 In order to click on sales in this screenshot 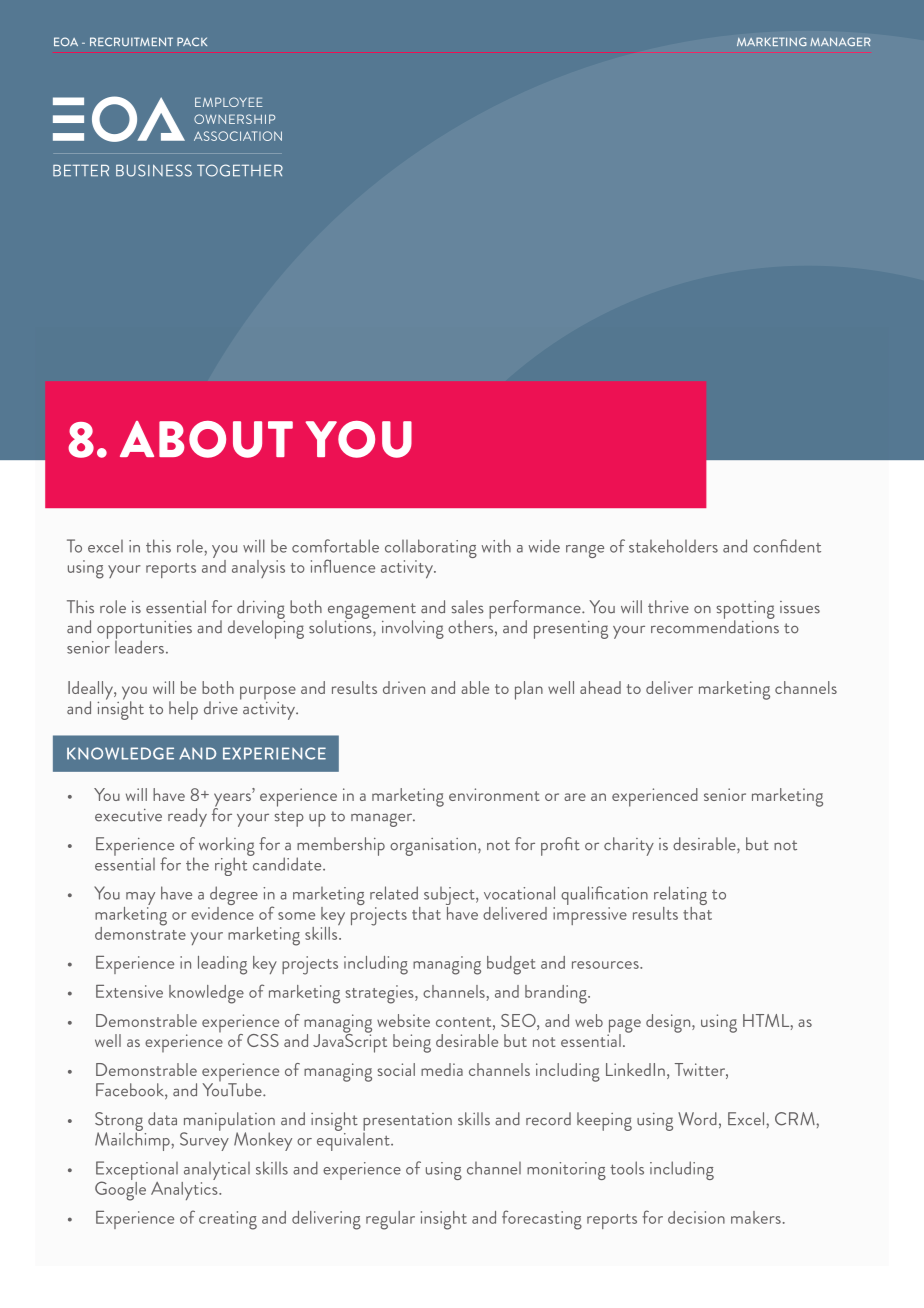, I will do `click(467, 607)`.
